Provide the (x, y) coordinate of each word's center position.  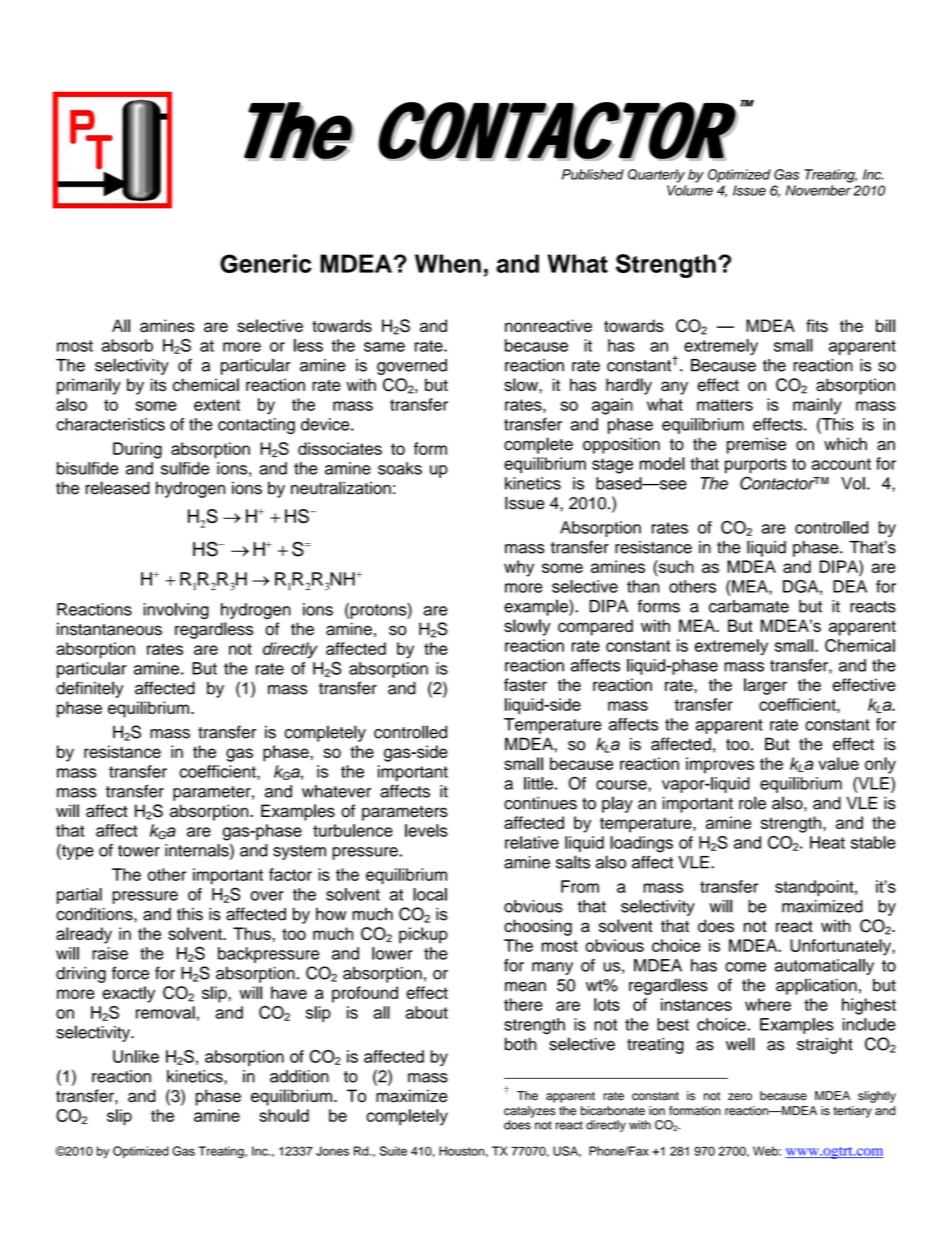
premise (756, 445)
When (448, 263)
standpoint (815, 888)
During (137, 450)
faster (525, 685)
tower (139, 851)
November (818, 190)
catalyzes (529, 1112)
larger (765, 686)
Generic (266, 263)
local (430, 894)
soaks (400, 468)
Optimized (141, 1152)
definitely (89, 689)
